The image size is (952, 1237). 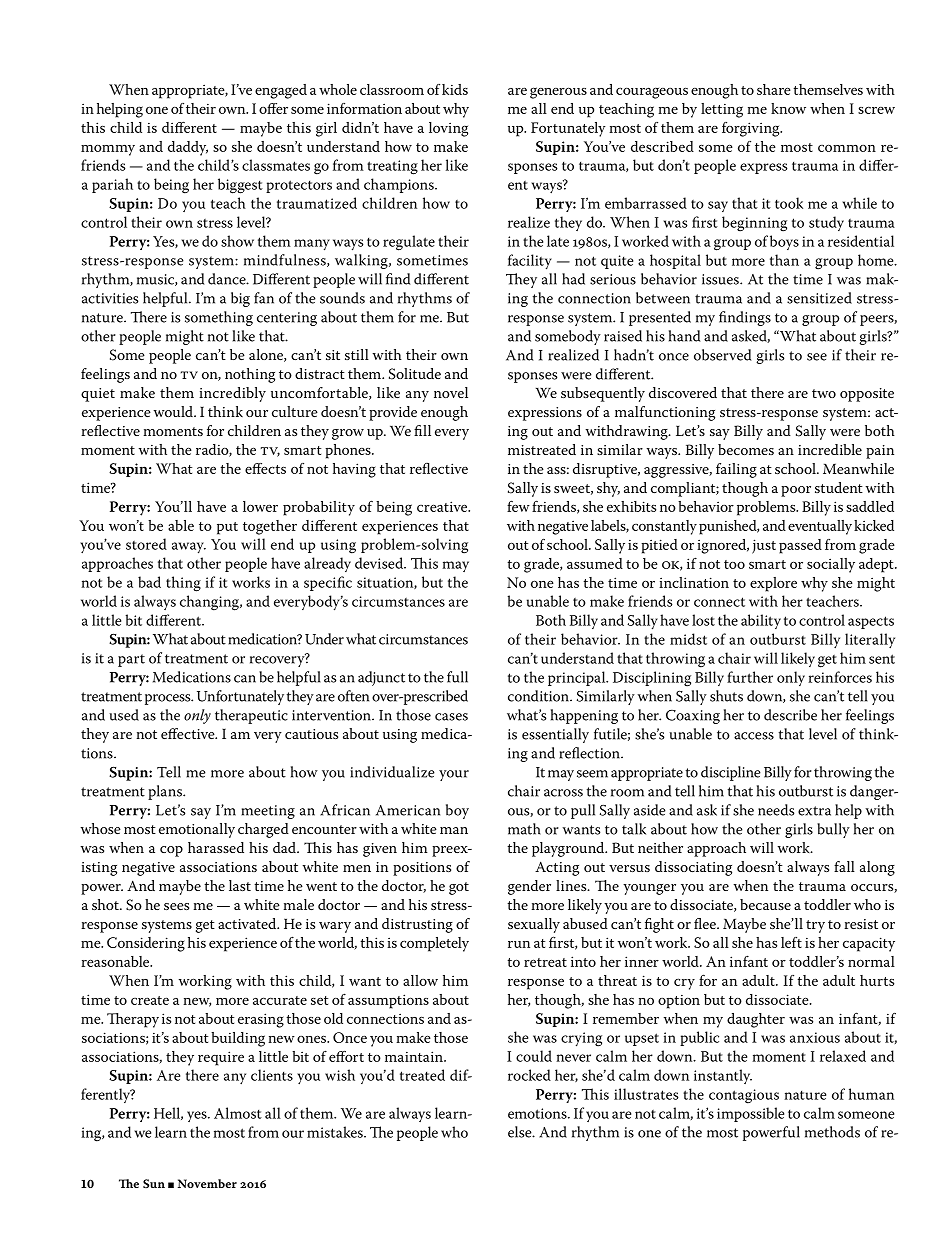 I want to click on November, so click(x=207, y=1183).
